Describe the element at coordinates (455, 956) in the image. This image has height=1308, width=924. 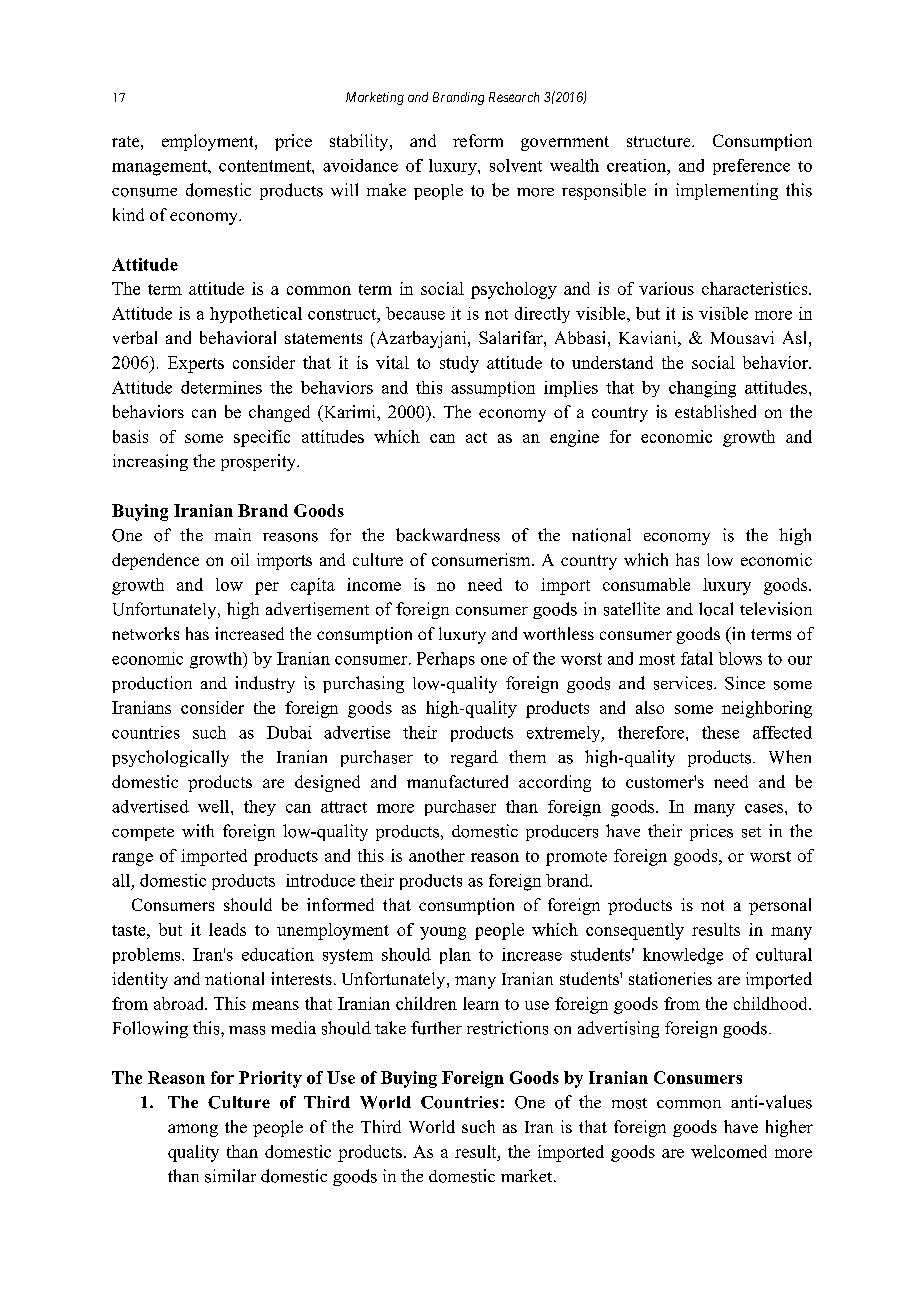
I see `plan` at that location.
